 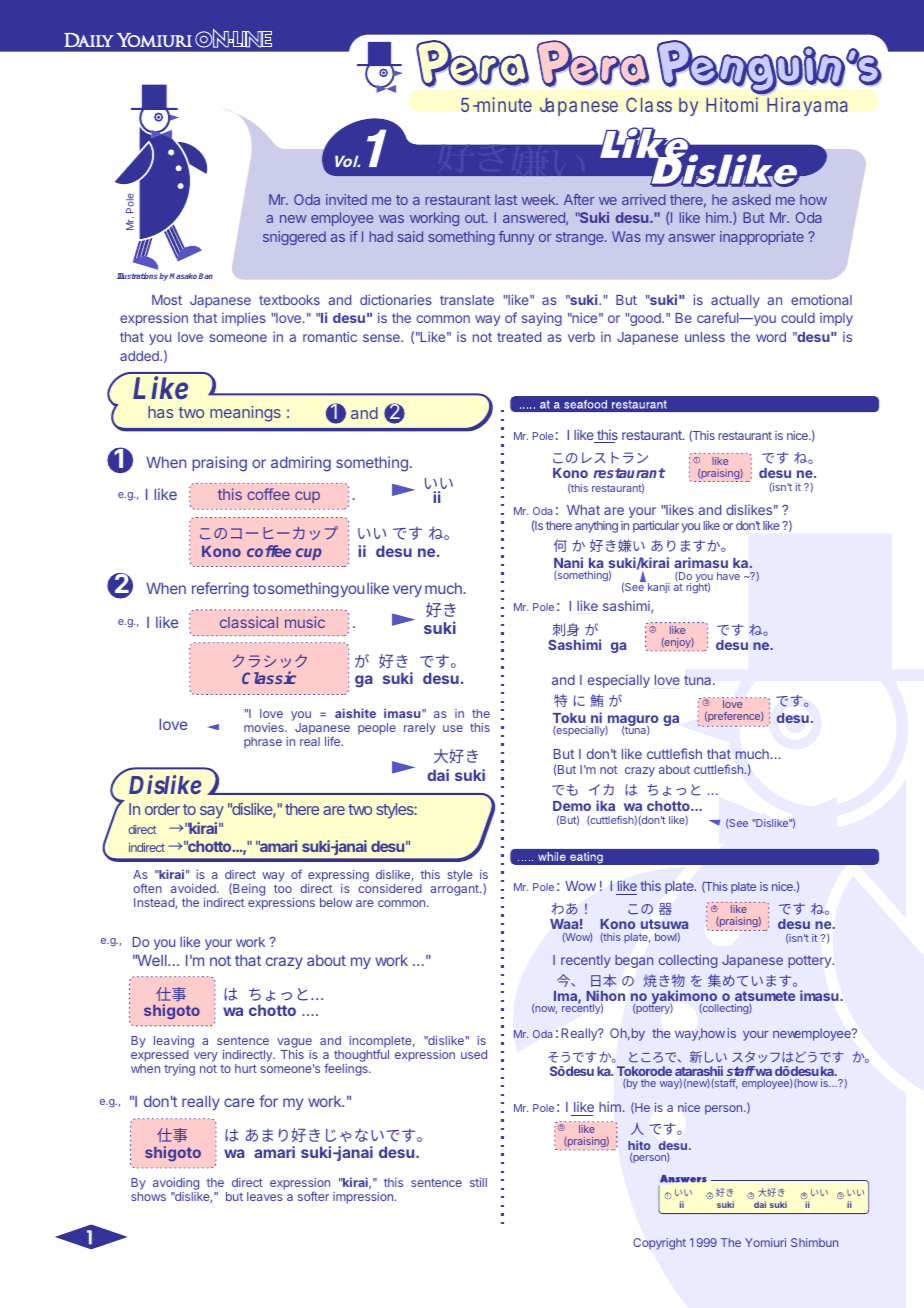 I want to click on movies, so click(x=265, y=727).
